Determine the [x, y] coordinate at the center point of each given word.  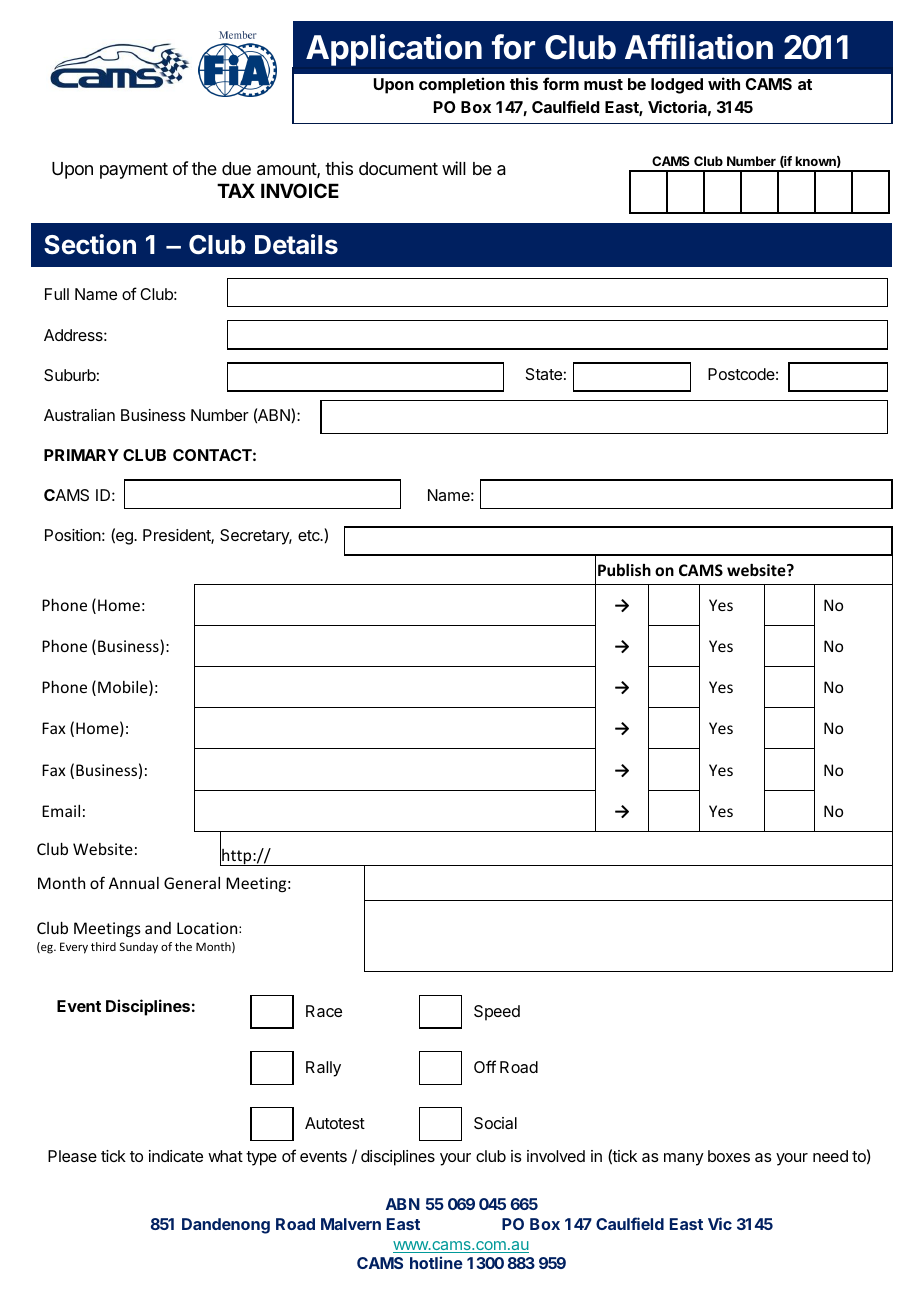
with [724, 83]
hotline [436, 1262]
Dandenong [226, 1226]
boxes [729, 1156]
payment [134, 171]
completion [462, 85]
